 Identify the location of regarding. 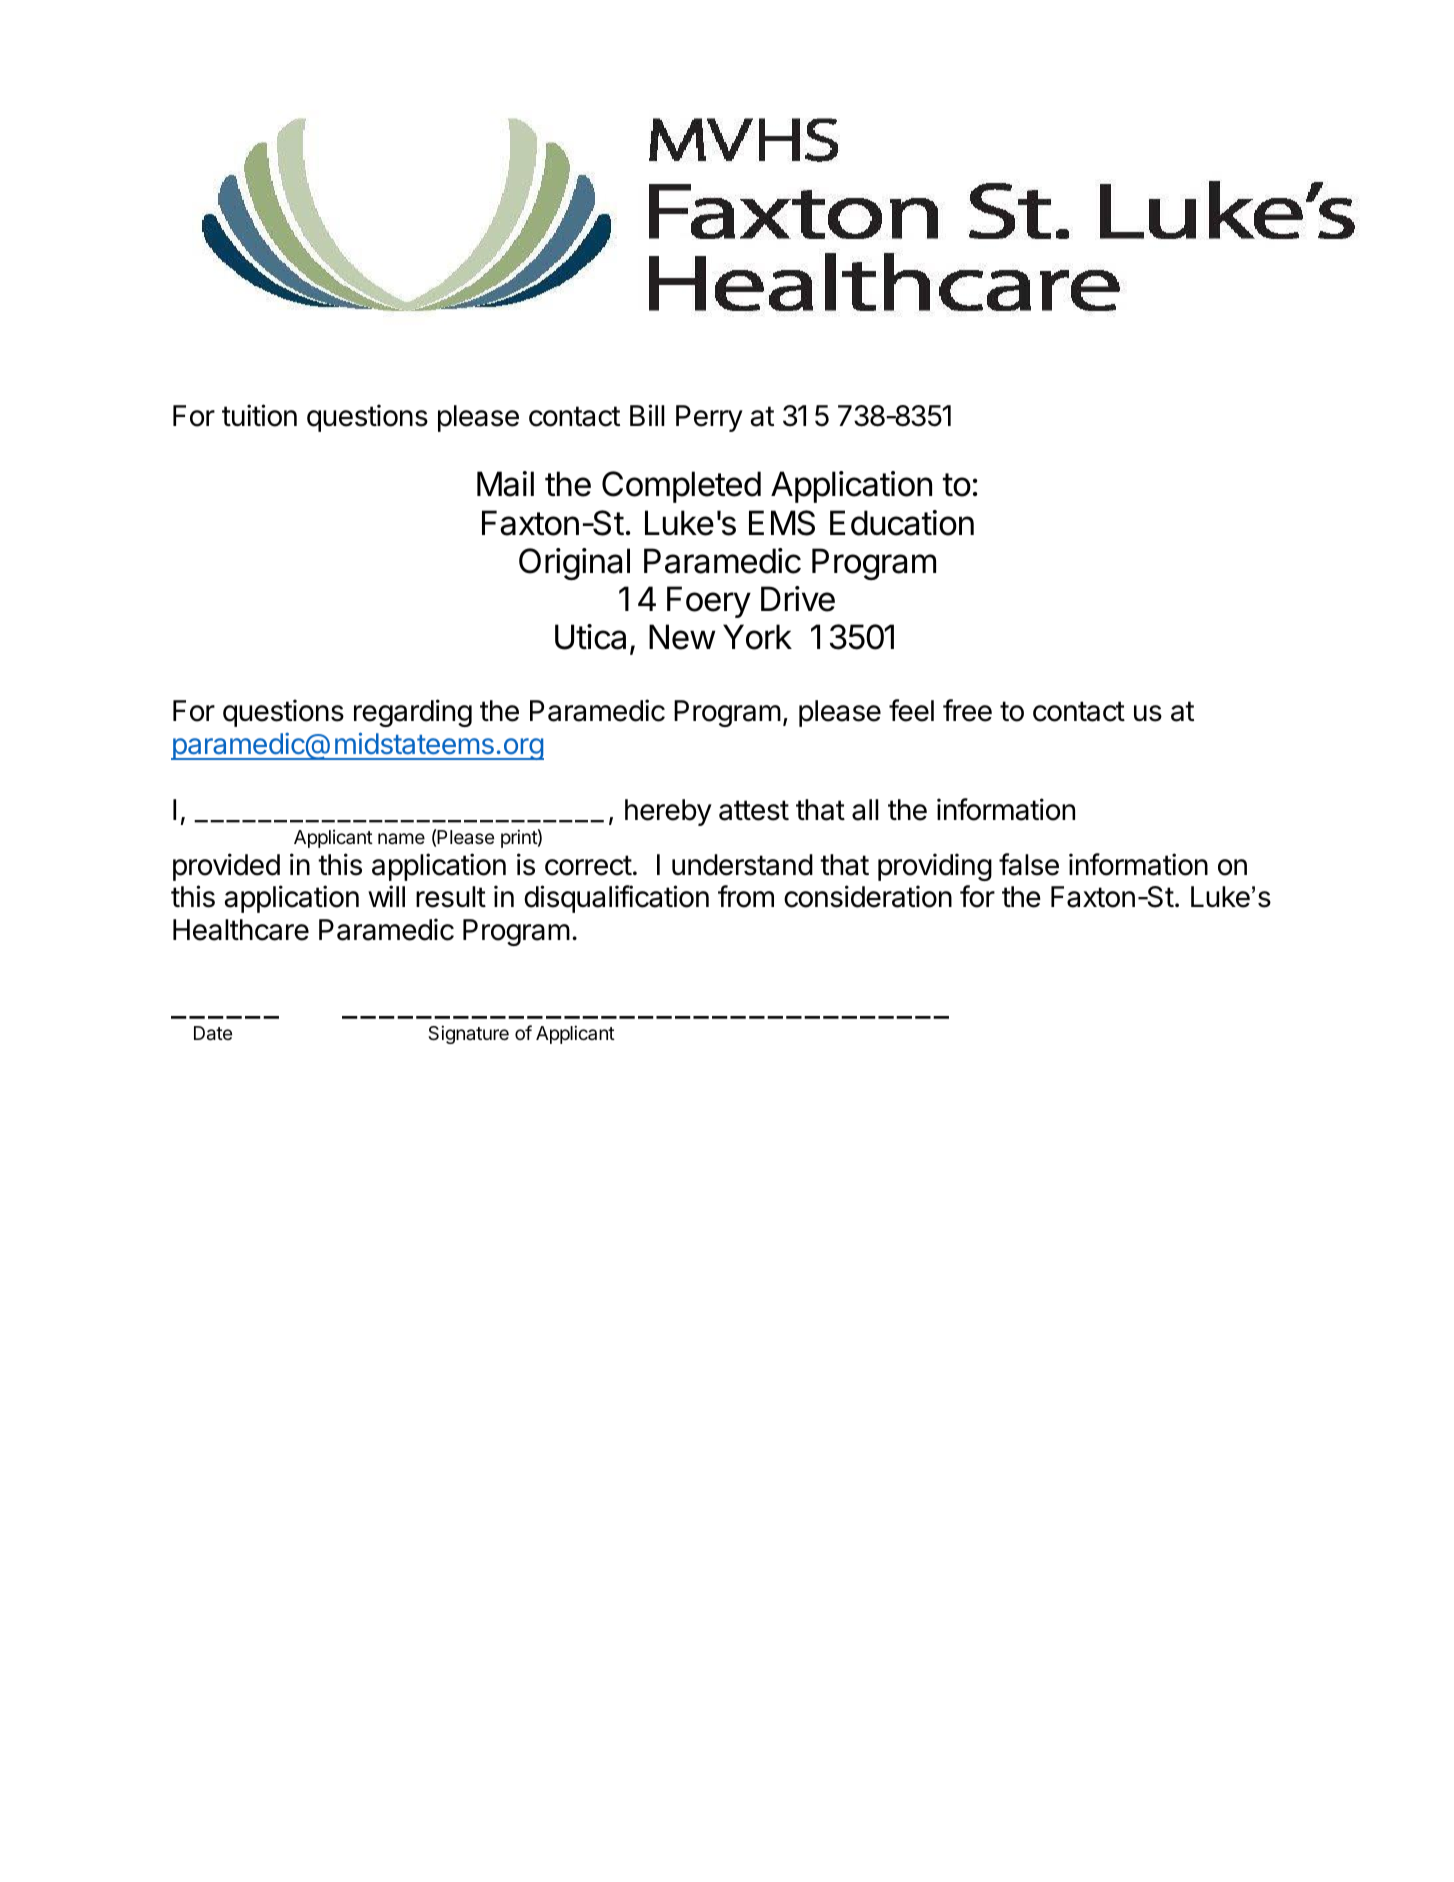
(413, 713).
